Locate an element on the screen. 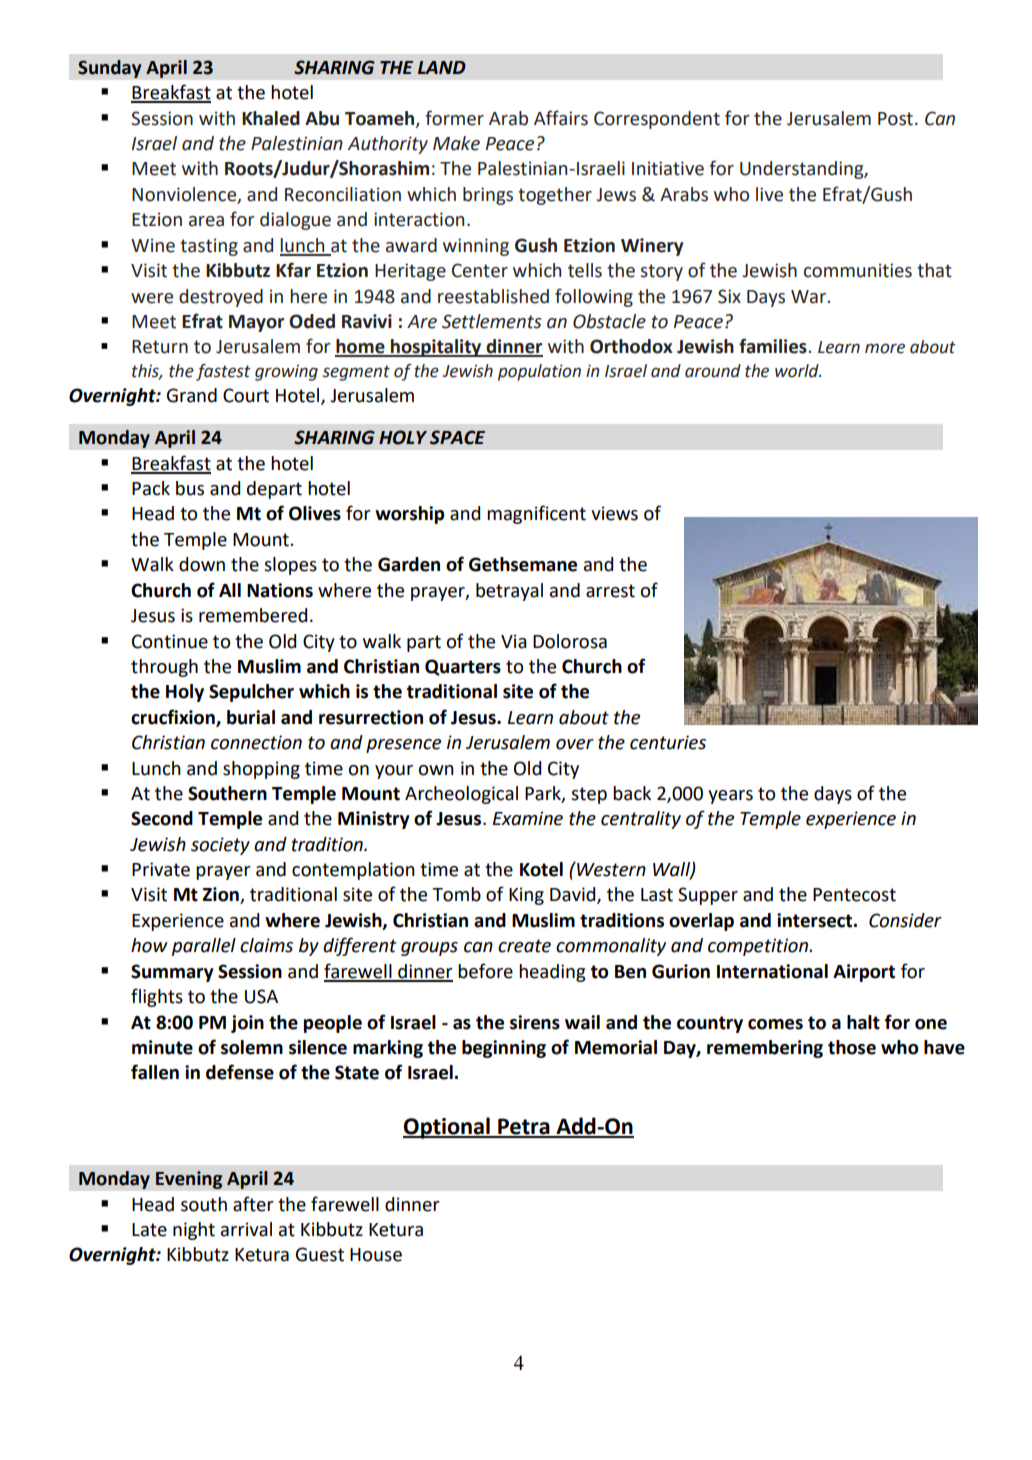 Image resolution: width=1032 pixels, height=1460 pixels. Gethsemane is located at coordinates (523, 564).
